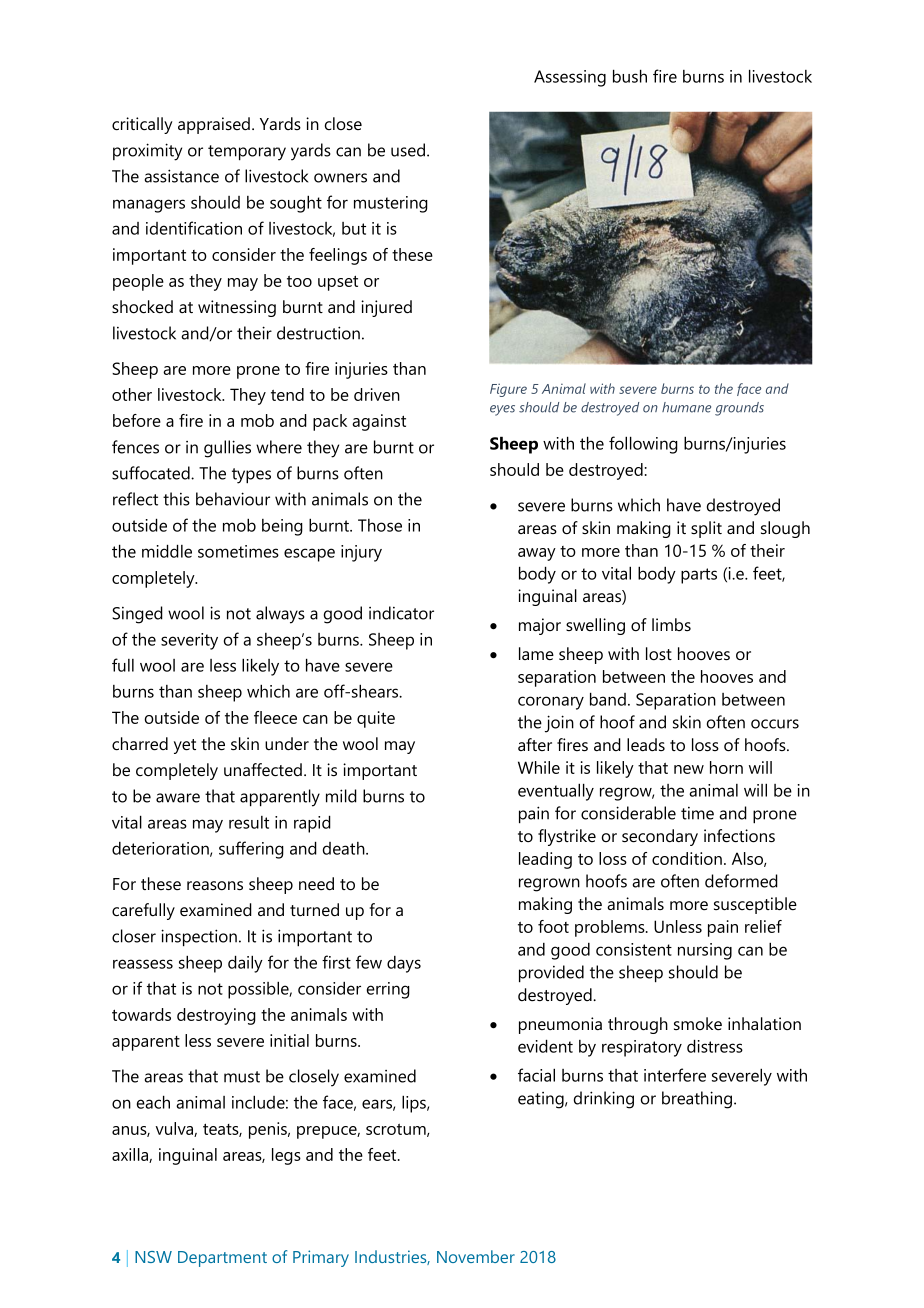  I want to click on lame, so click(536, 653).
